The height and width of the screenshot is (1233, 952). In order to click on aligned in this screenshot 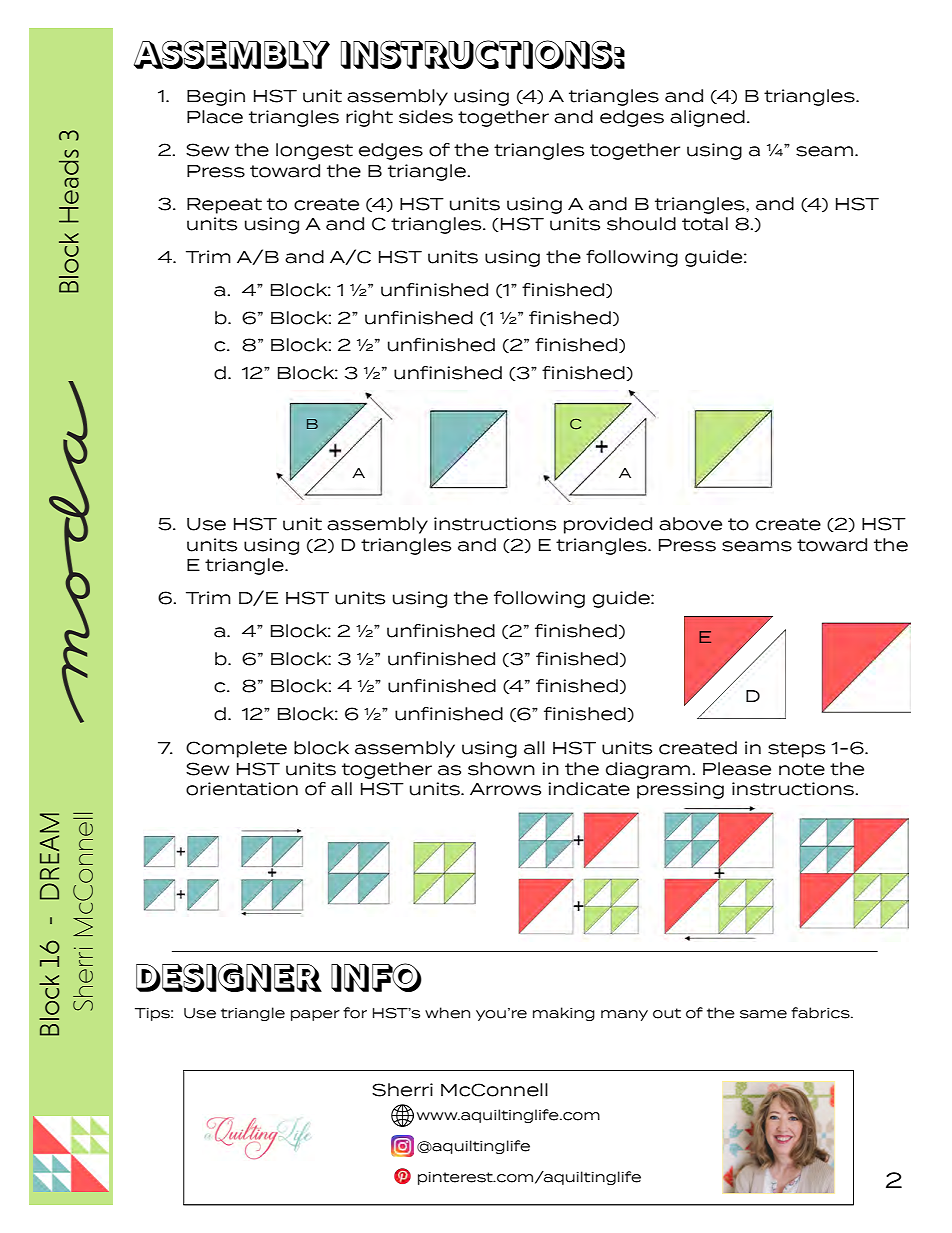, I will do `click(707, 118)`.
